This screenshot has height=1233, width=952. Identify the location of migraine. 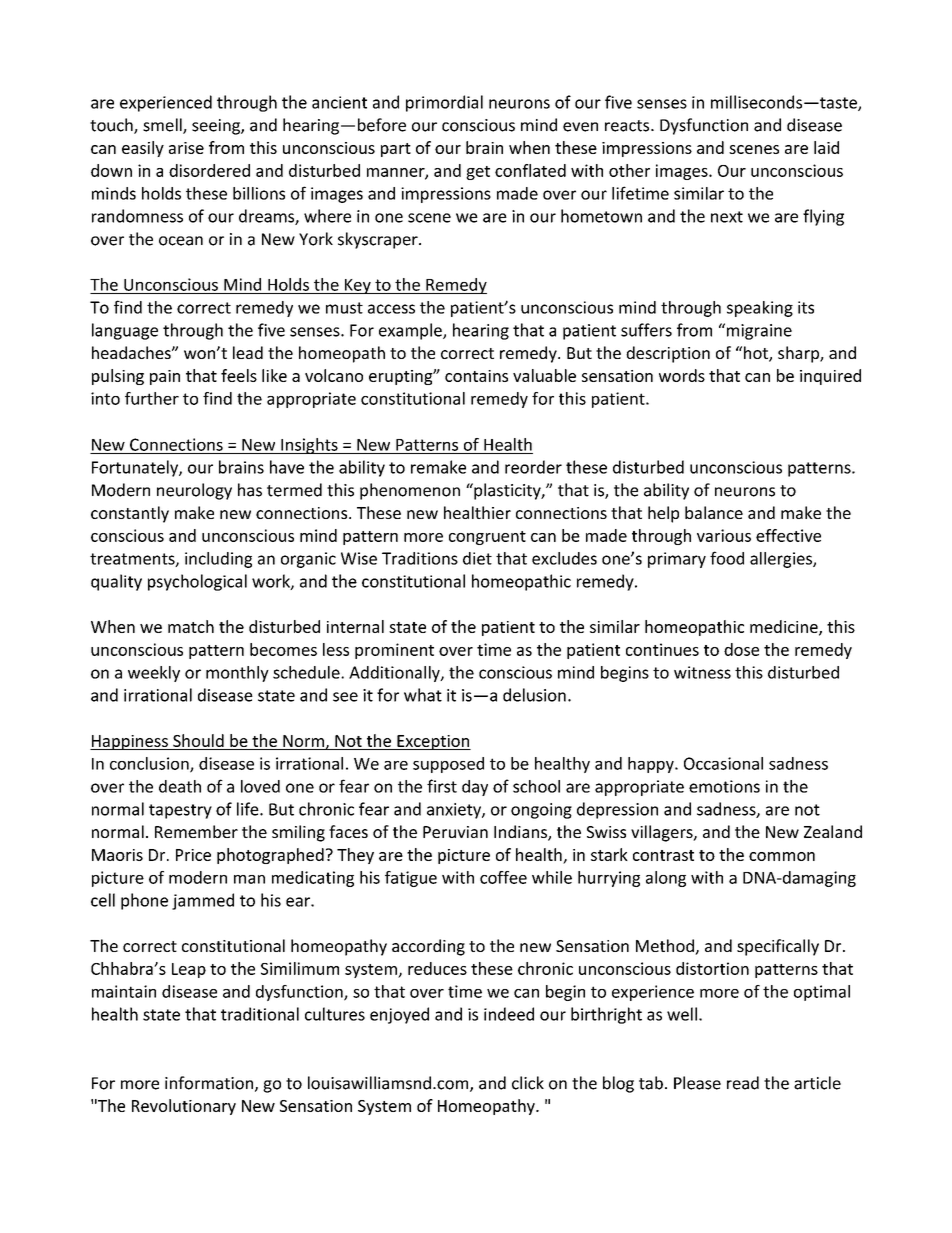
(758, 331).
